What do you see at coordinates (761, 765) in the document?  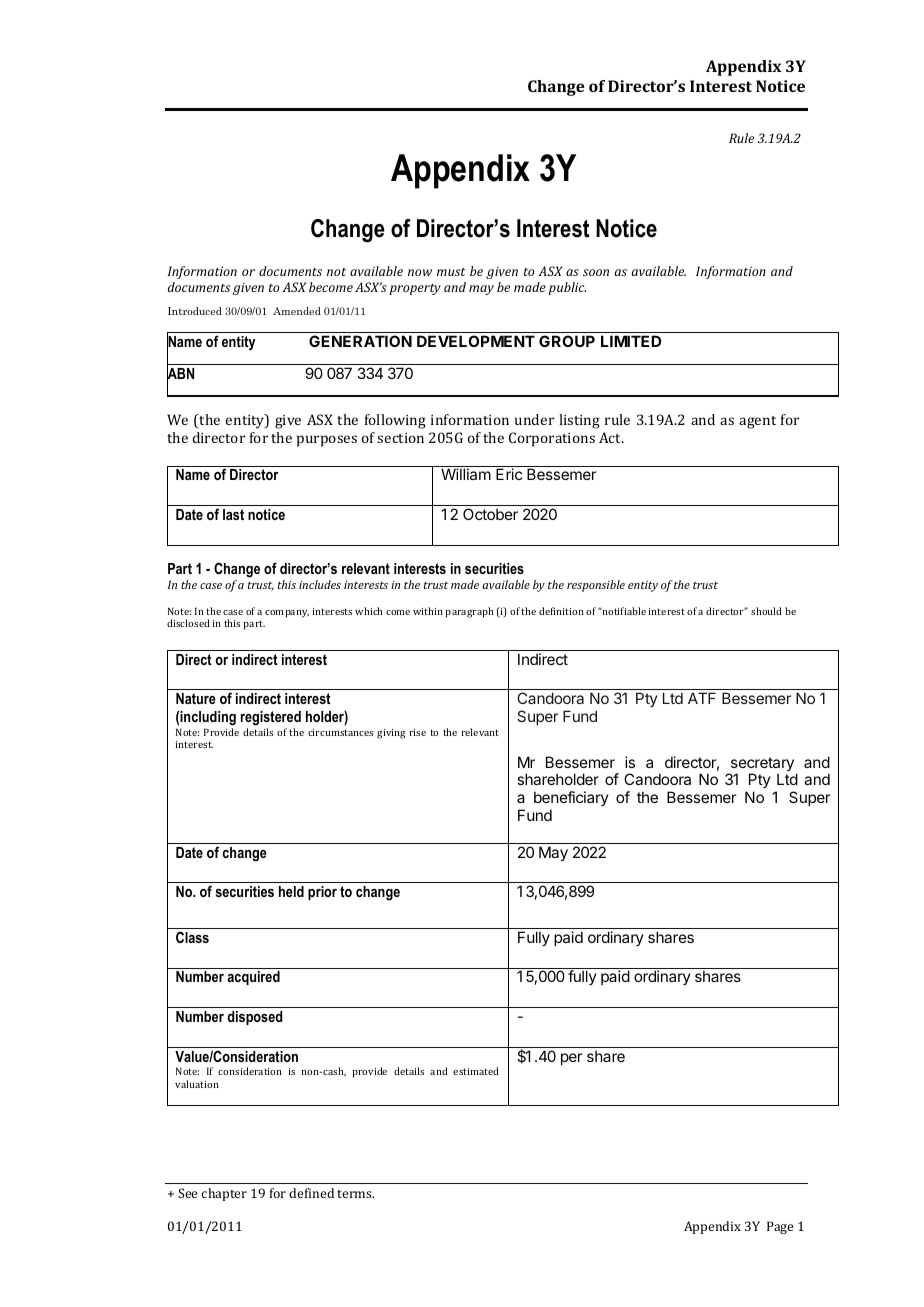 I see `secretary` at bounding box center [761, 765].
